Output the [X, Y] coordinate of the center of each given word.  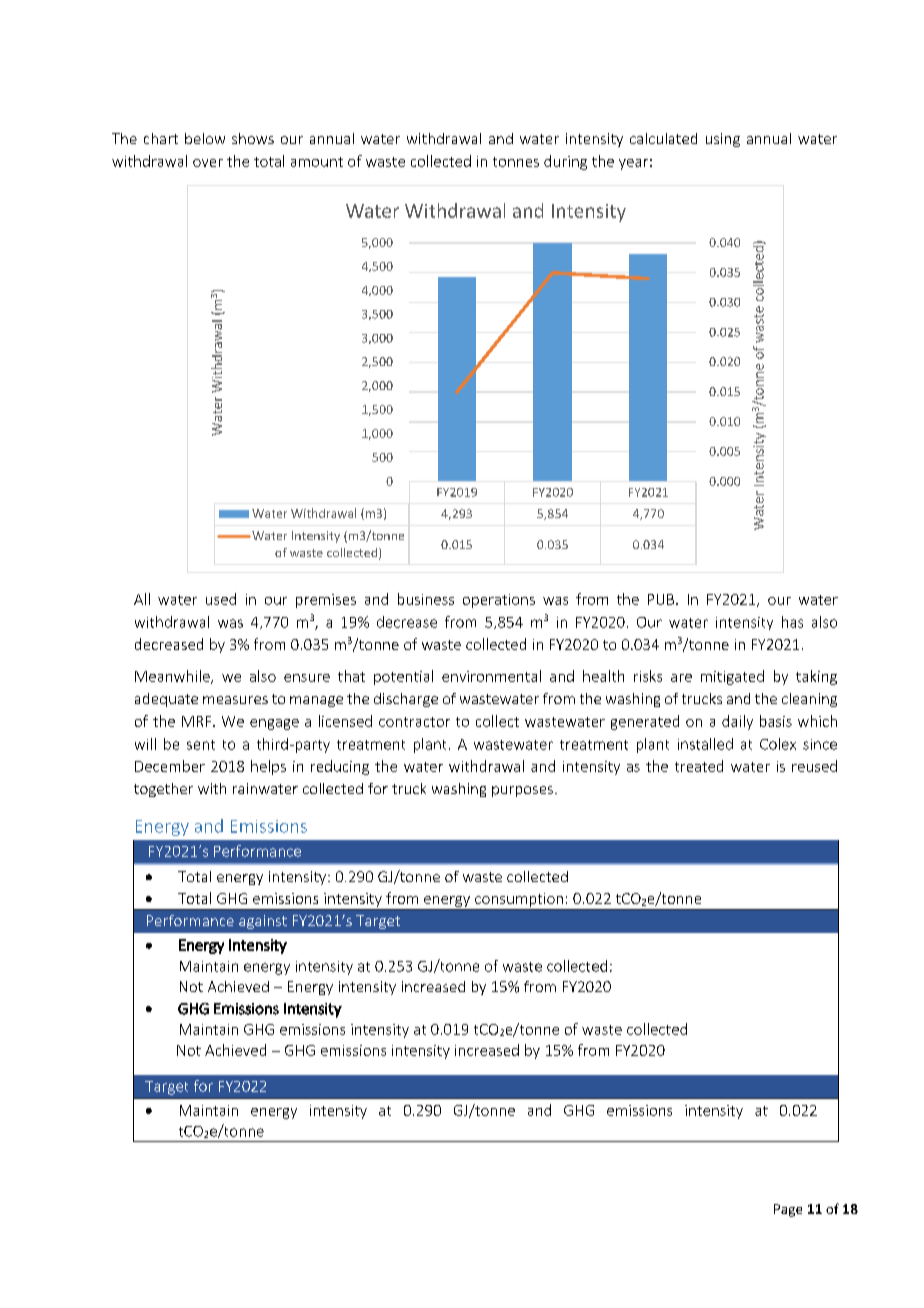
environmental [491, 676]
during [565, 162]
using [723, 140]
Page [788, 1210]
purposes [522, 791]
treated [699, 766]
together [163, 790]
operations [499, 601]
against [263, 922]
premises [326, 601]
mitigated [732, 677]
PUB [662, 599]
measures [235, 700]
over [208, 163]
